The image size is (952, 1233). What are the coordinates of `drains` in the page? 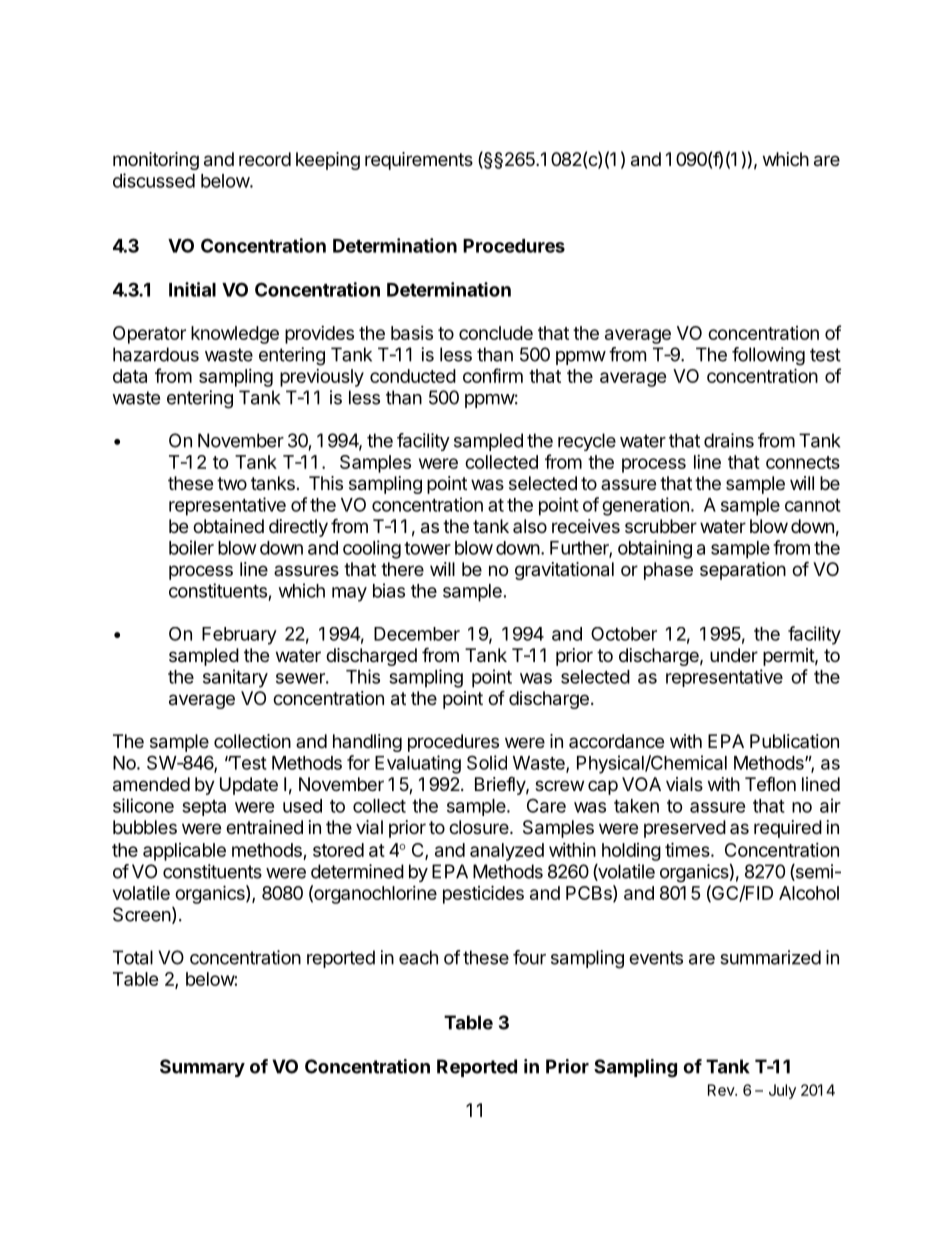 It's located at (729, 440).
